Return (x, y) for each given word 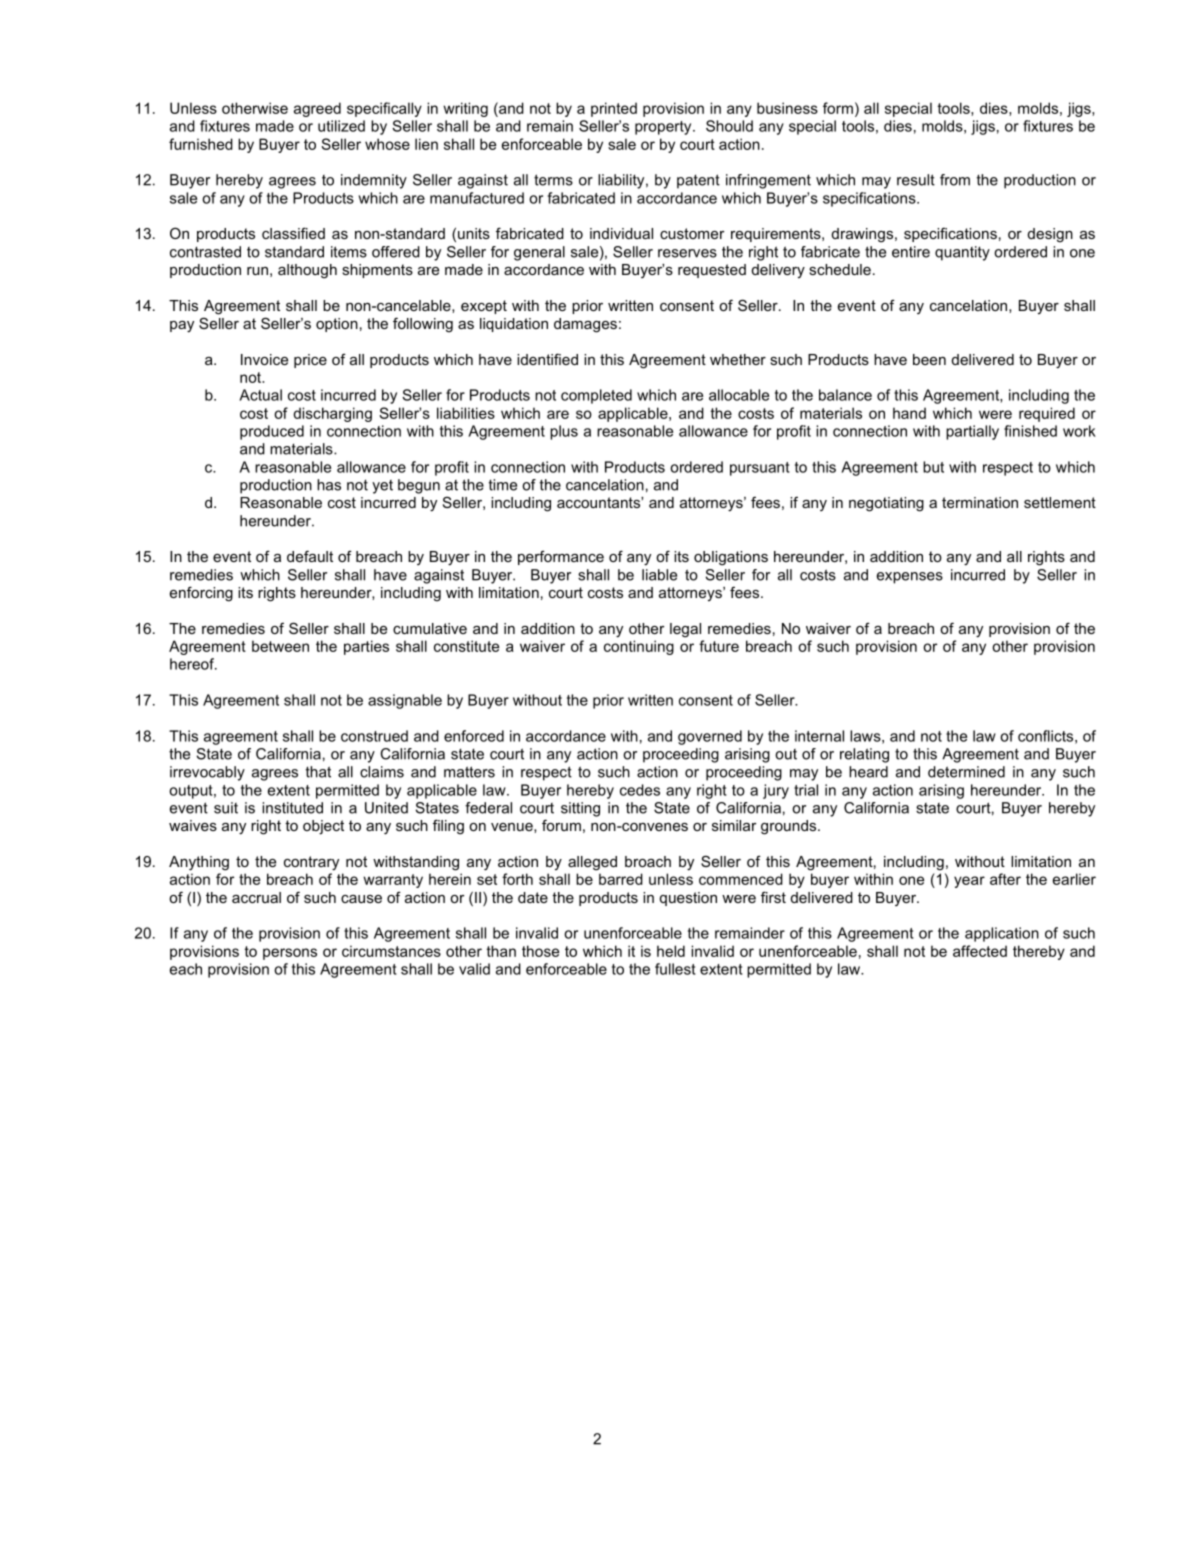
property (664, 128)
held (671, 951)
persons (290, 954)
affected (980, 951)
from (955, 180)
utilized (341, 126)
